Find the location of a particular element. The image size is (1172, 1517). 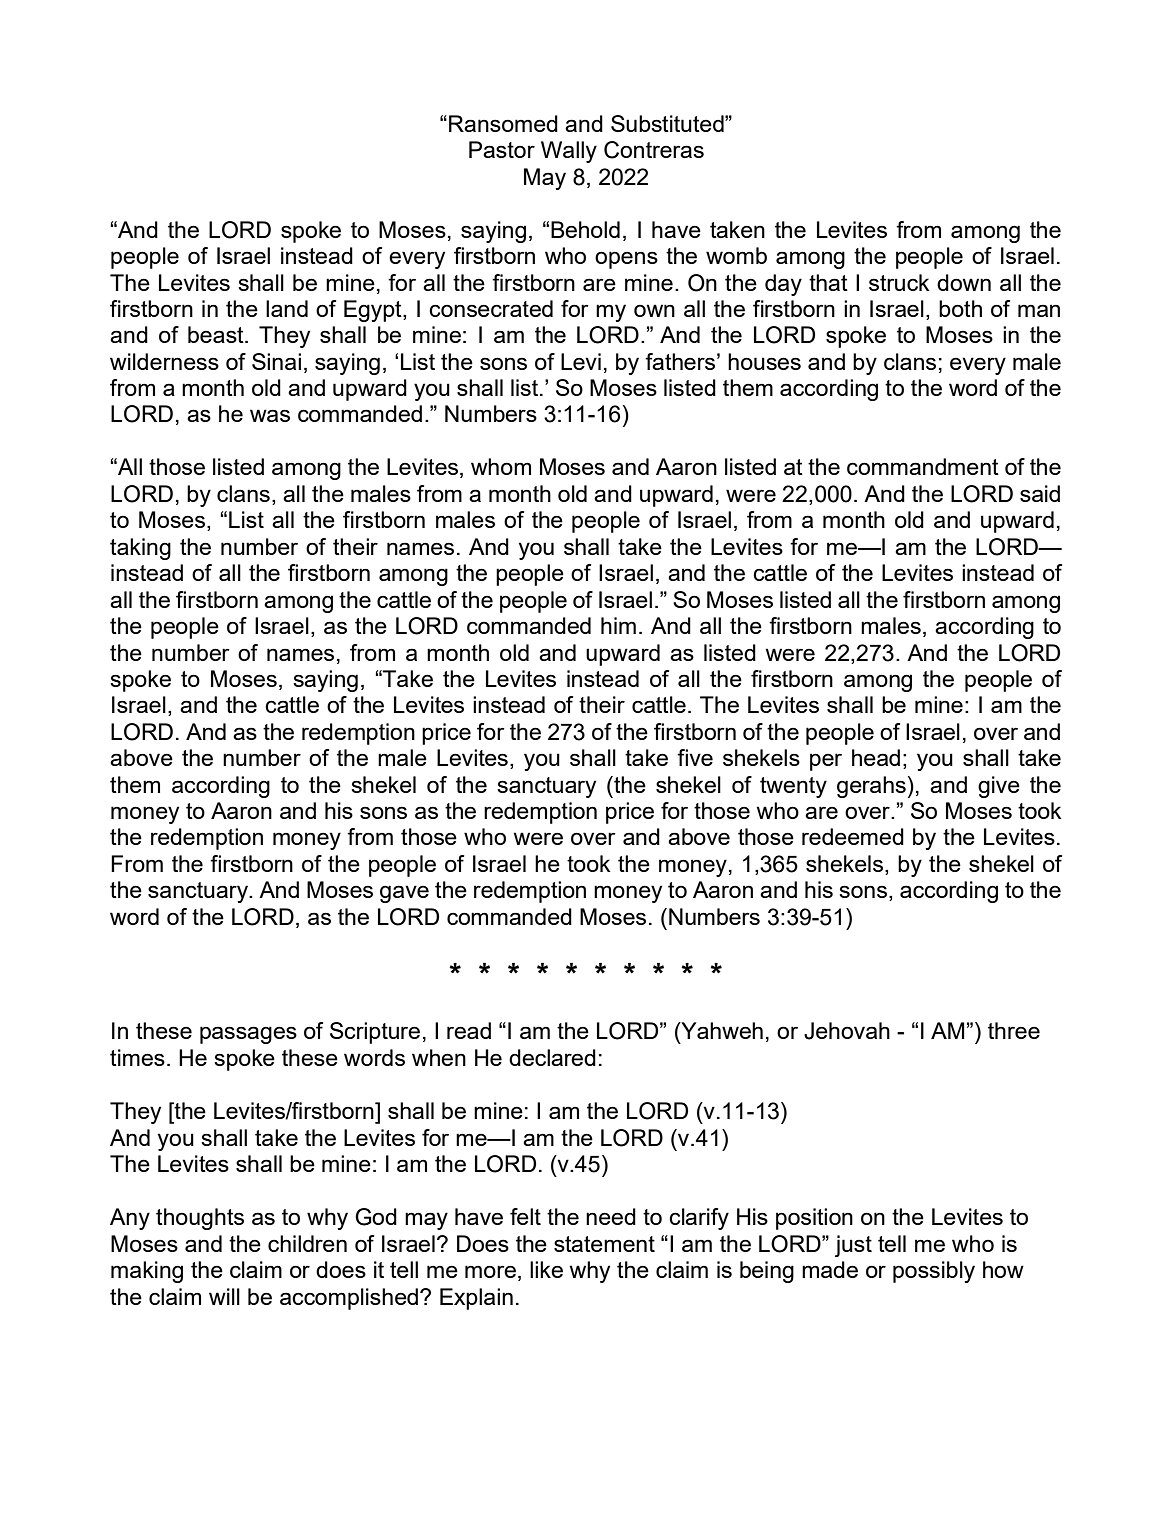

five is located at coordinates (695, 757).
